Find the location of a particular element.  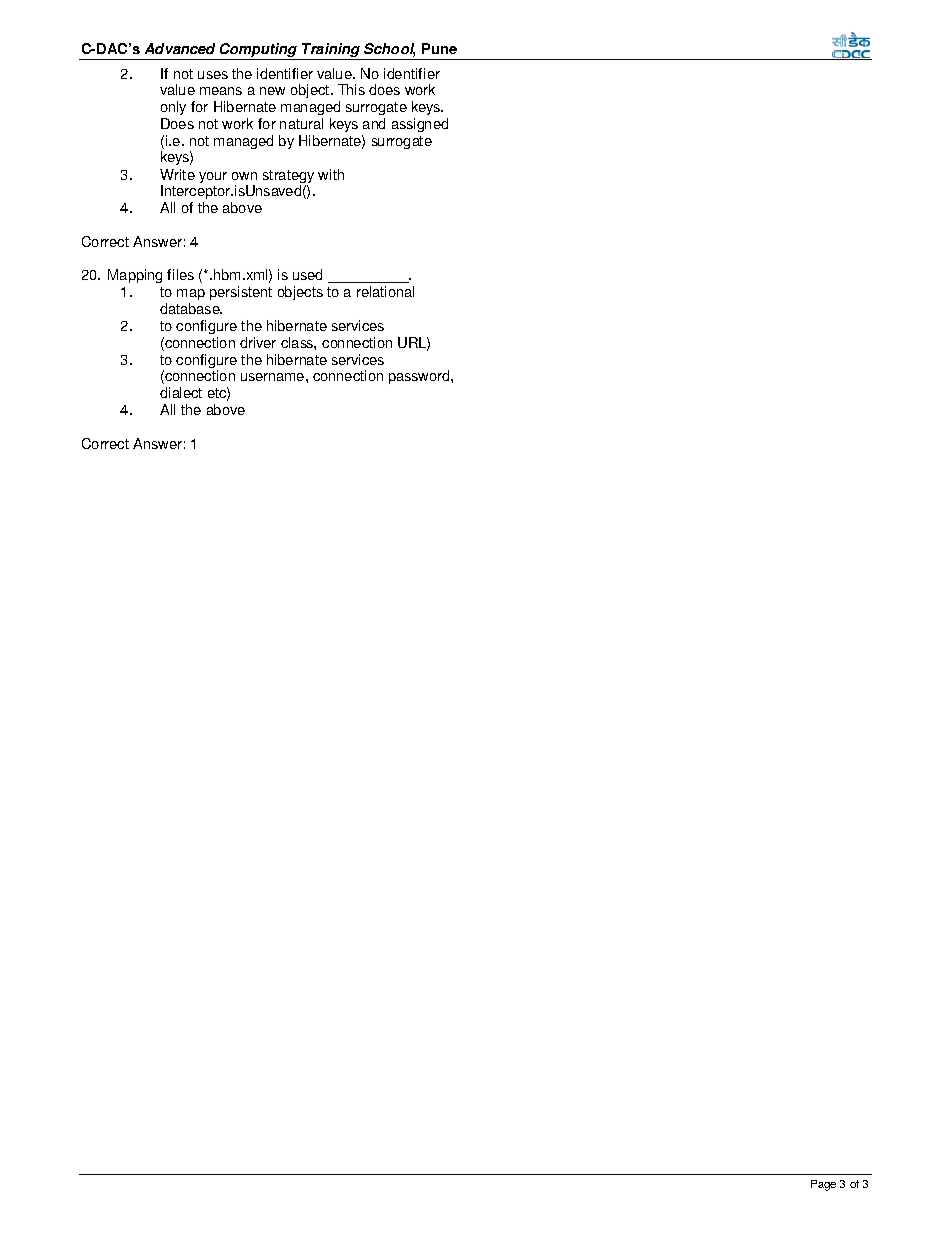

password is located at coordinates (420, 377).
